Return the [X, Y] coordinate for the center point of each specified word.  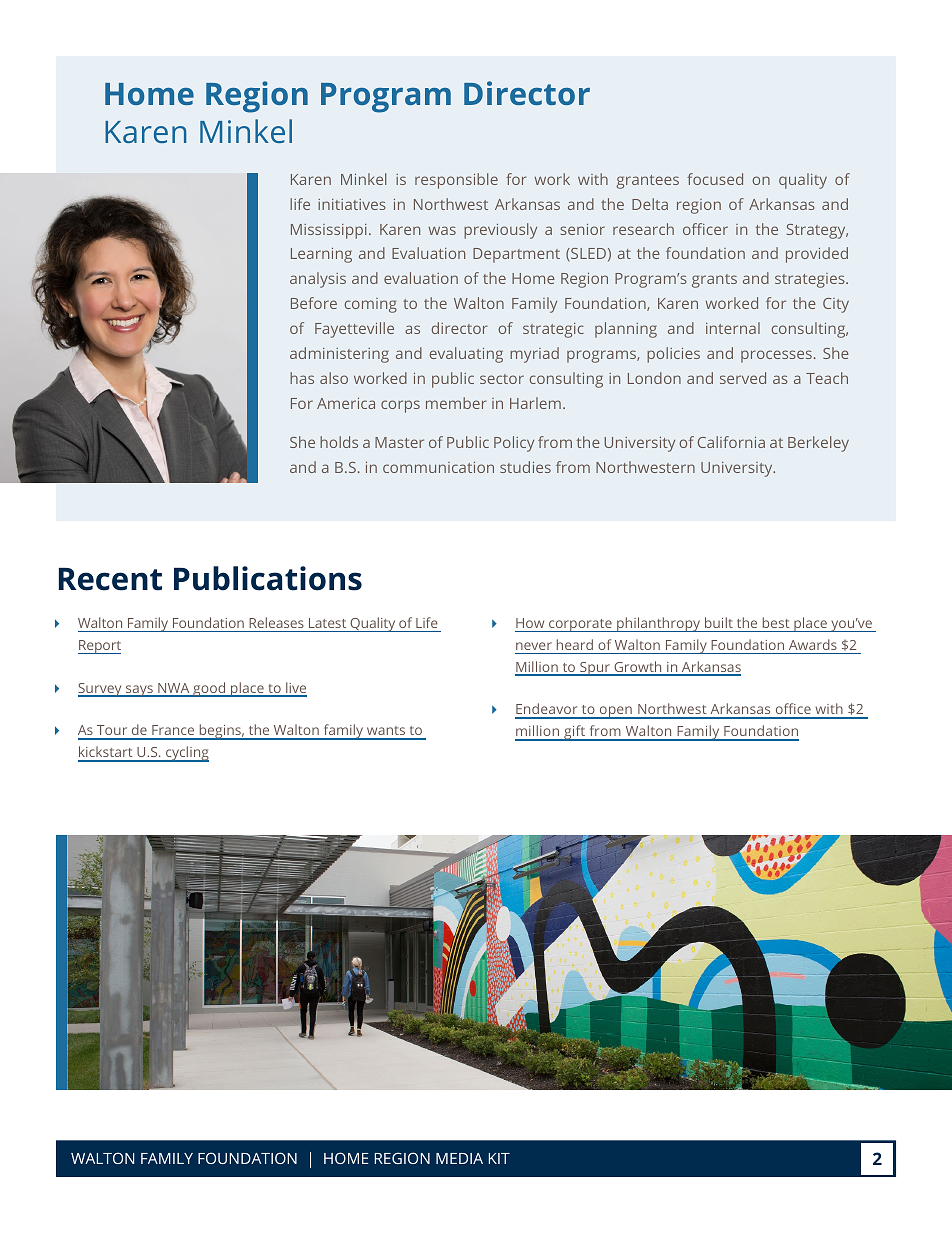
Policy [514, 444]
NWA [174, 689]
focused [715, 179]
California [731, 442]
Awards [813, 644]
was [442, 230]
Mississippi [329, 231]
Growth [638, 668]
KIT [499, 1158]
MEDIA [459, 1158]
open [615, 712]
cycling [186, 754]
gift [575, 733]
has [302, 378]
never [534, 646]
